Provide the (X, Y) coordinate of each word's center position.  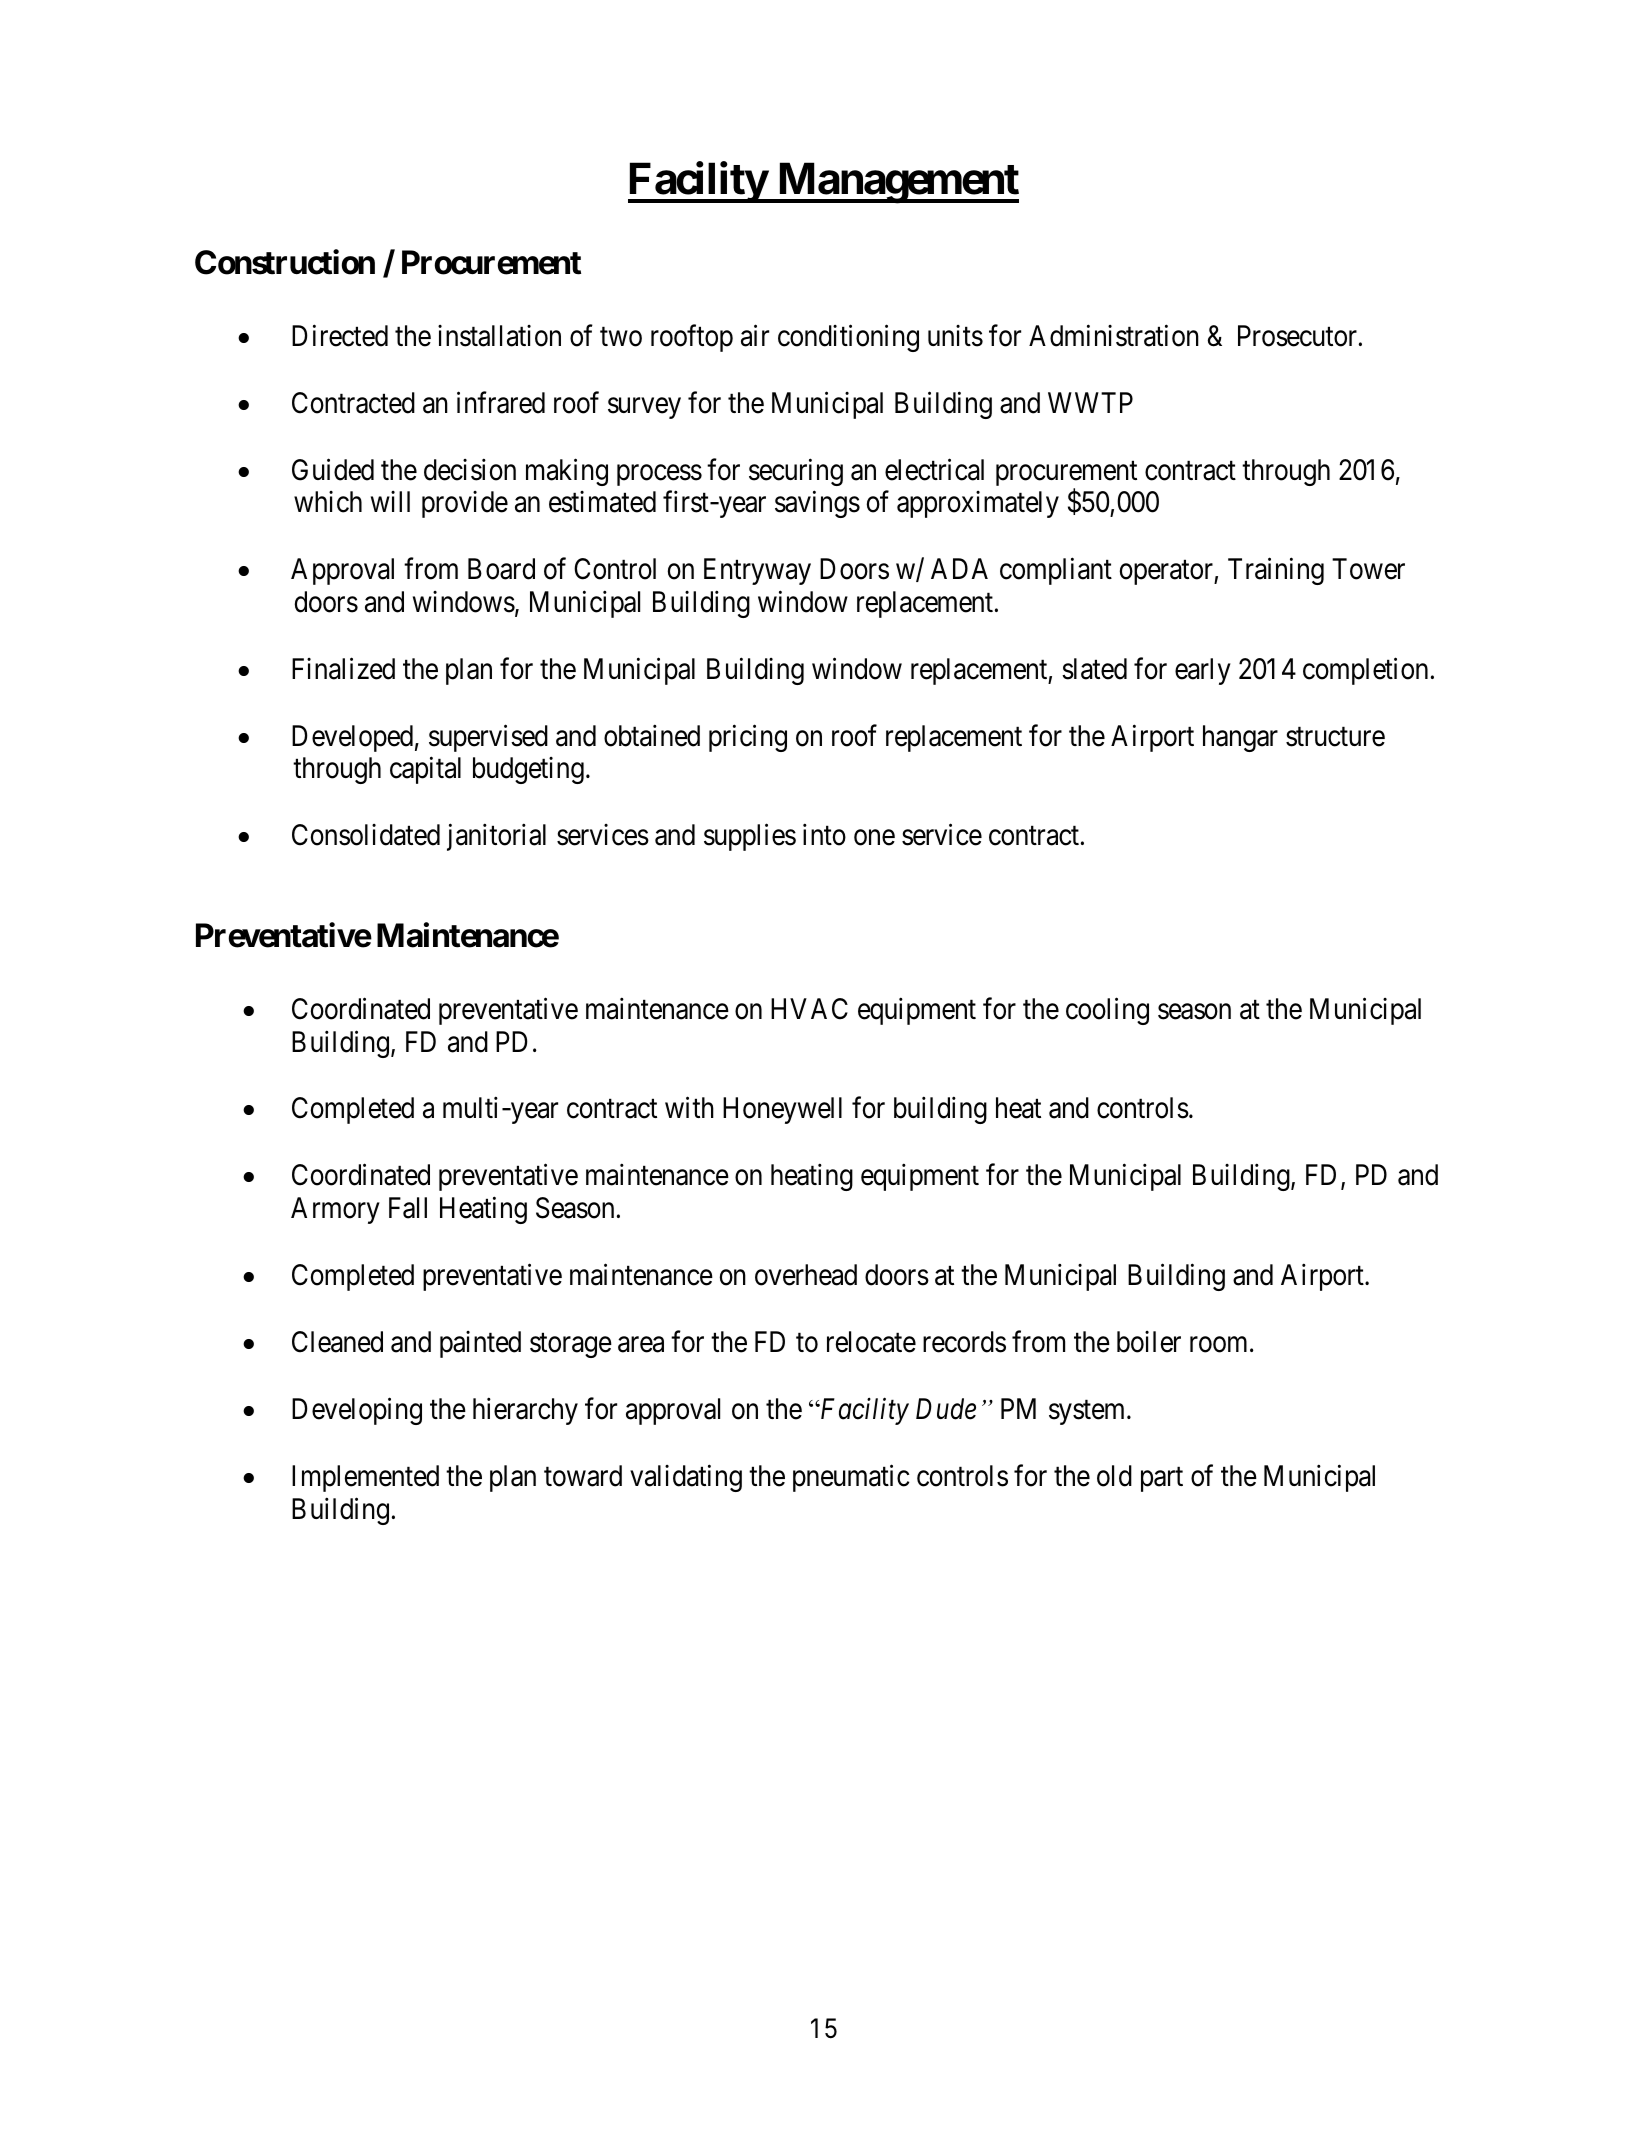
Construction (285, 262)
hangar (1240, 738)
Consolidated (366, 835)
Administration (1114, 335)
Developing (357, 1411)
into (824, 835)
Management (897, 183)
